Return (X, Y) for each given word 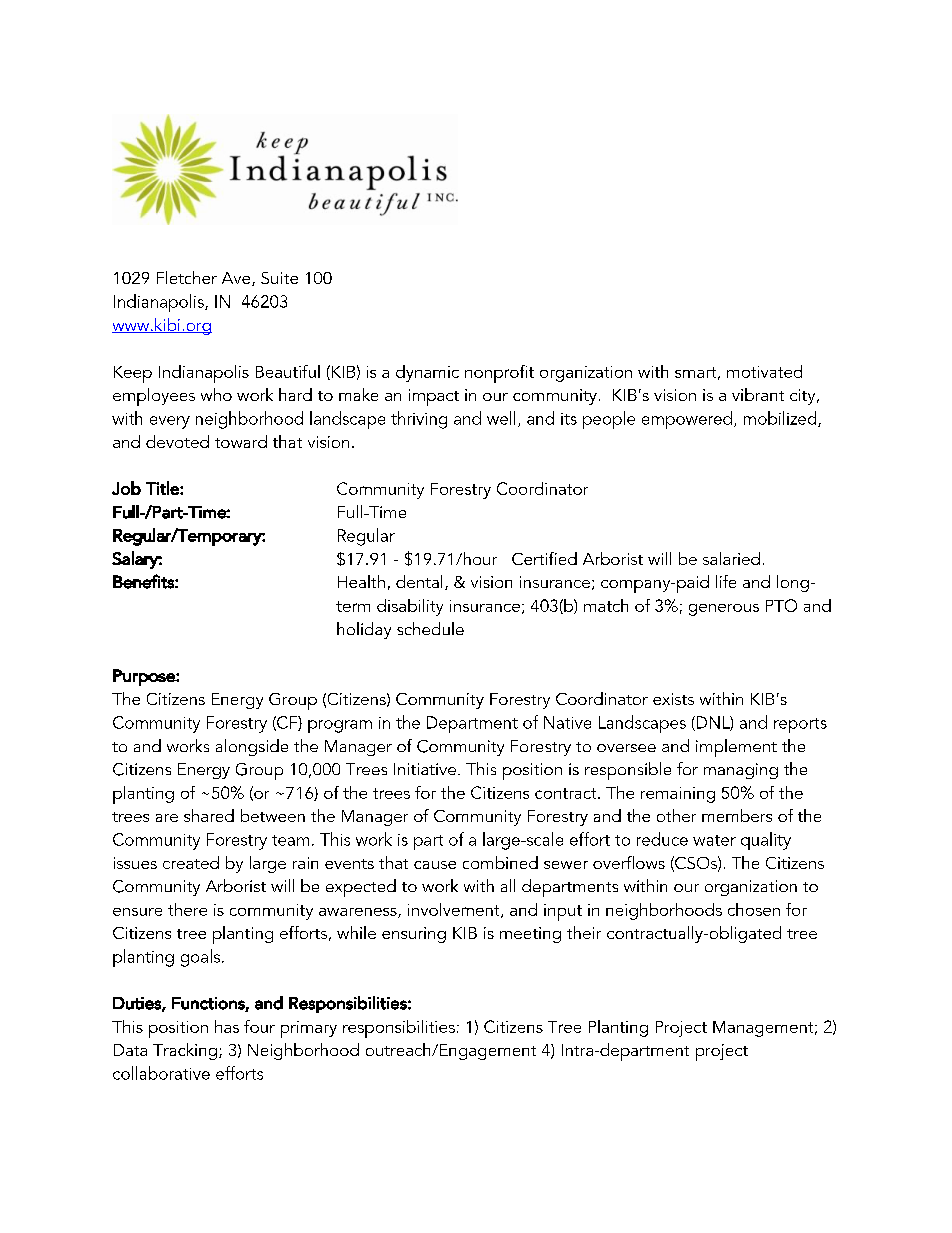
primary (309, 1029)
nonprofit (499, 374)
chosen (754, 909)
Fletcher (187, 277)
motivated (764, 371)
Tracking (185, 1051)
